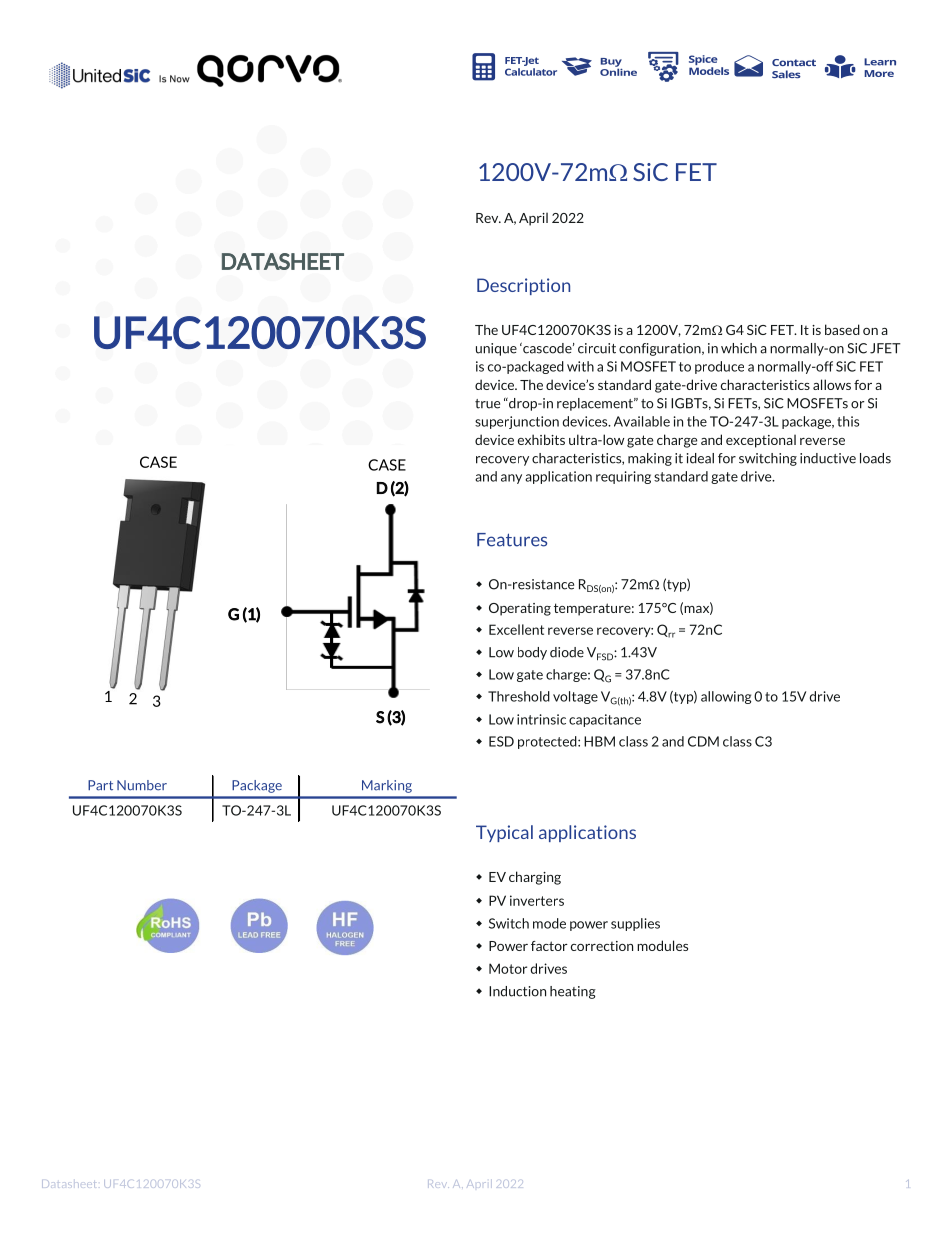 The width and height of the screenshot is (952, 1233). Describe the element at coordinates (523, 286) in the screenshot. I see `Description` at that location.
